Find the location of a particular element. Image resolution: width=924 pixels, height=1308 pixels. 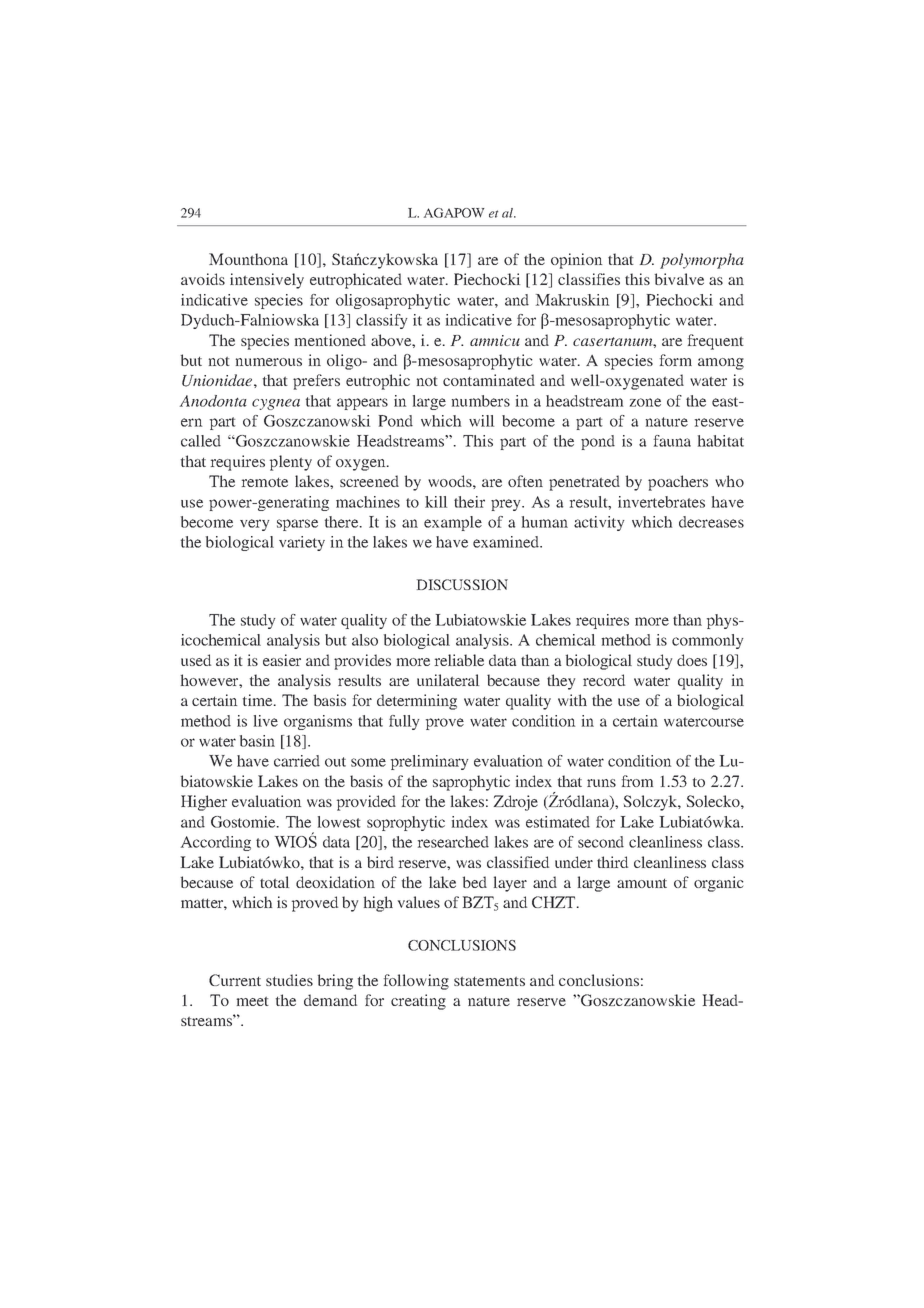

reliable is located at coordinates (459, 660).
